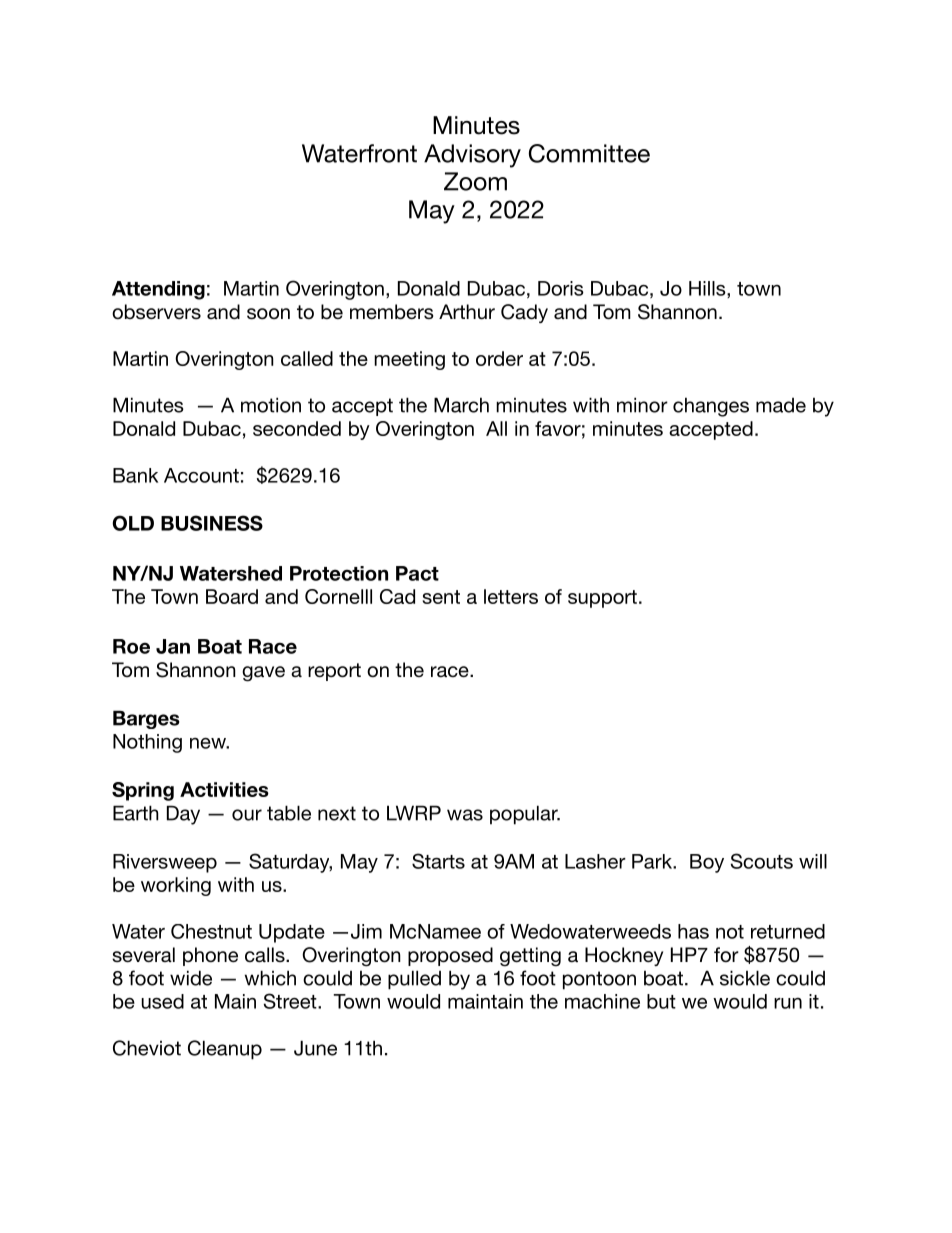 Image resolution: width=952 pixels, height=1233 pixels. What do you see at coordinates (414, 980) in the screenshot?
I see `pulled` at bounding box center [414, 980].
